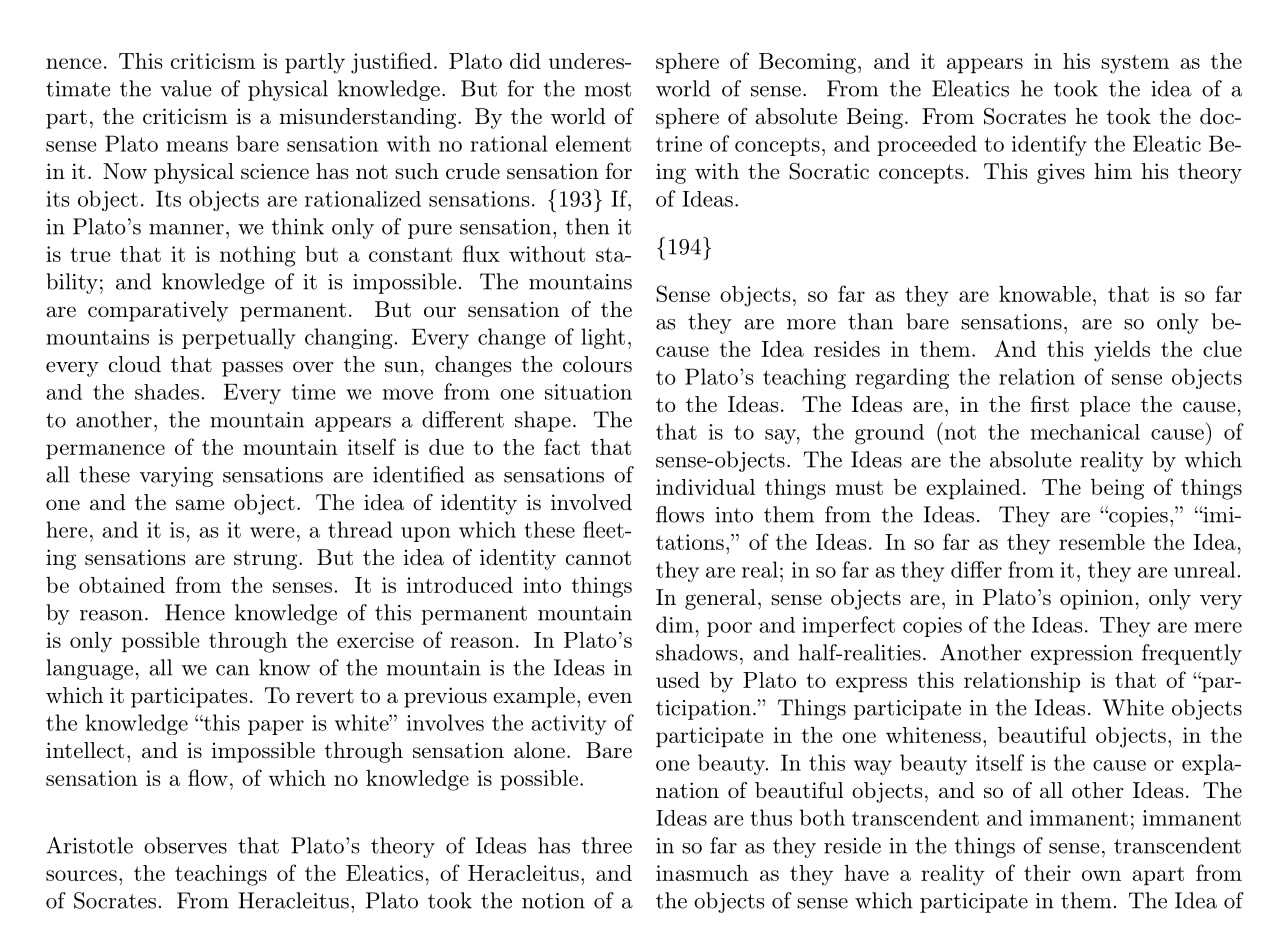 This document has width=1288, height=941. I want to click on inasmuch, so click(702, 873).
